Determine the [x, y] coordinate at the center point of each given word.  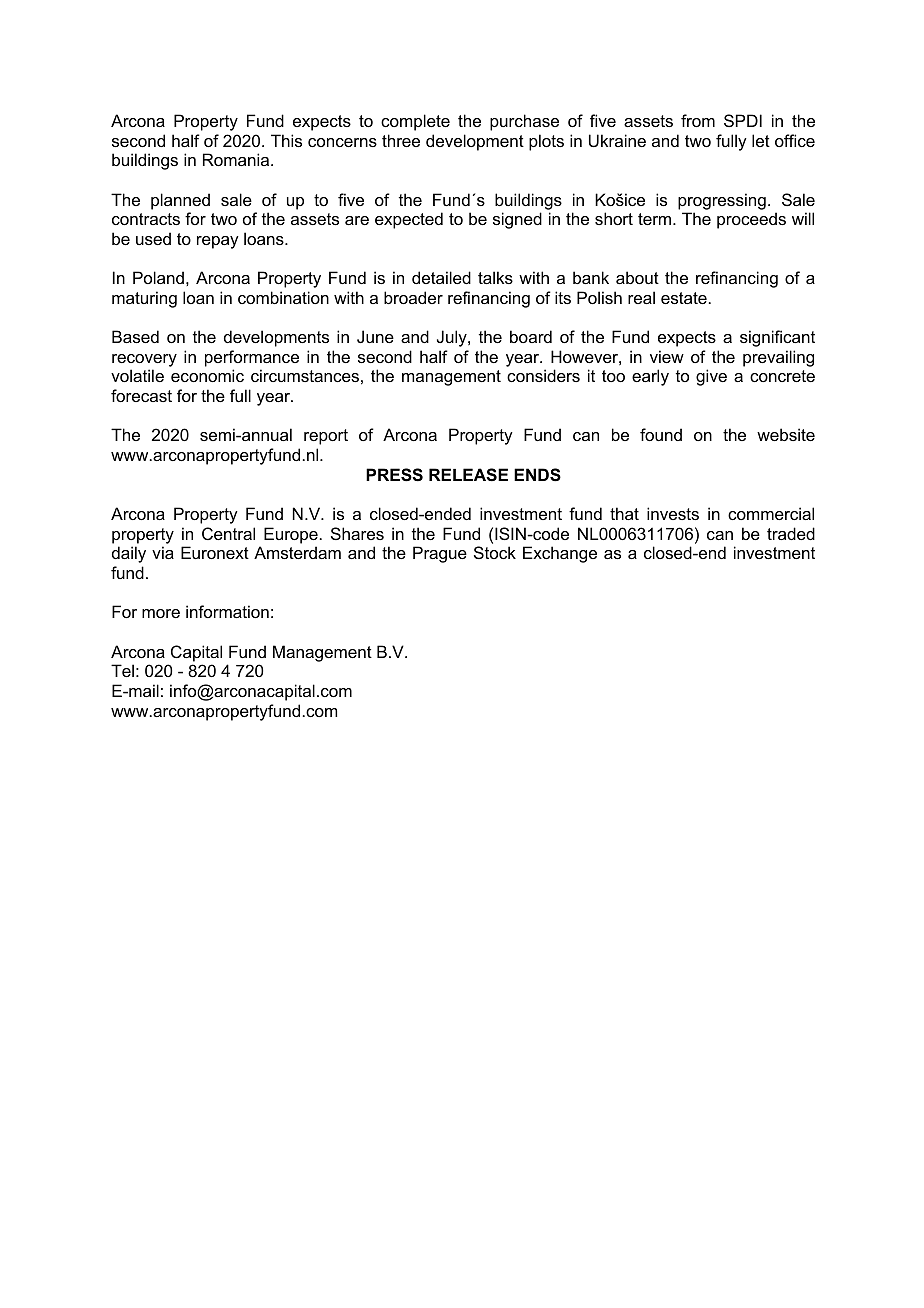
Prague [440, 554]
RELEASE [468, 475]
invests [673, 513]
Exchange [560, 554]
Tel [122, 670]
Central [228, 533]
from [698, 120]
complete [415, 122]
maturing [144, 299]
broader [413, 297]
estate [684, 298]
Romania [237, 159]
